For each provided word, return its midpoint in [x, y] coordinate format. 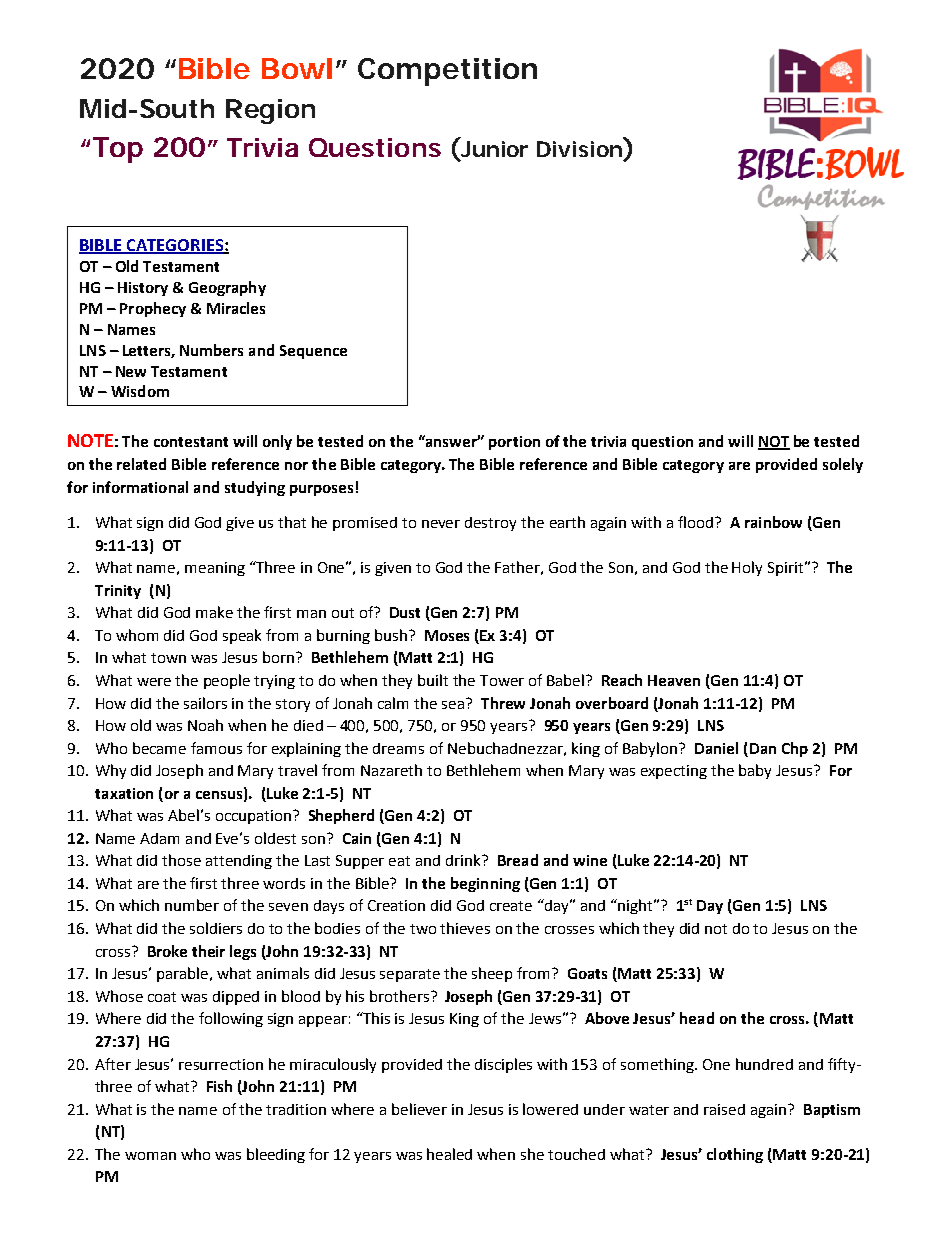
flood [695, 522]
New [131, 371]
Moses [447, 635]
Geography [227, 288]
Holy [747, 568]
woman [150, 1156]
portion [514, 443]
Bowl [297, 68]
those [181, 860]
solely [843, 465]
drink [464, 860]
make [214, 612]
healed [449, 1154]
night [635, 906]
